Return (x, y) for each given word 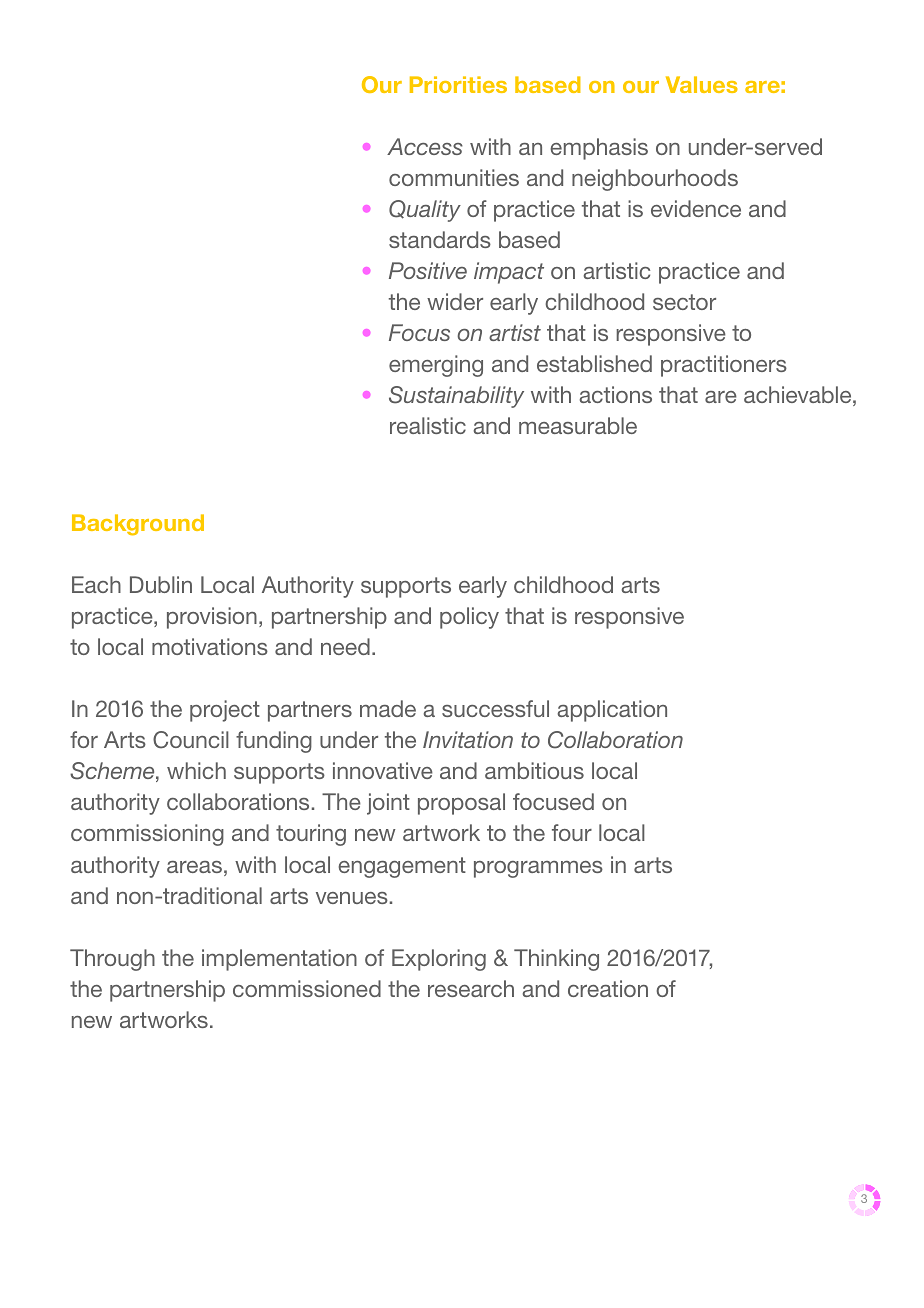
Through (112, 960)
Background (138, 525)
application (612, 711)
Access (425, 146)
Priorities (458, 84)
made (388, 708)
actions (615, 394)
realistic (428, 425)
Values (702, 84)
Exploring (439, 960)
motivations (210, 646)
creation (608, 988)
